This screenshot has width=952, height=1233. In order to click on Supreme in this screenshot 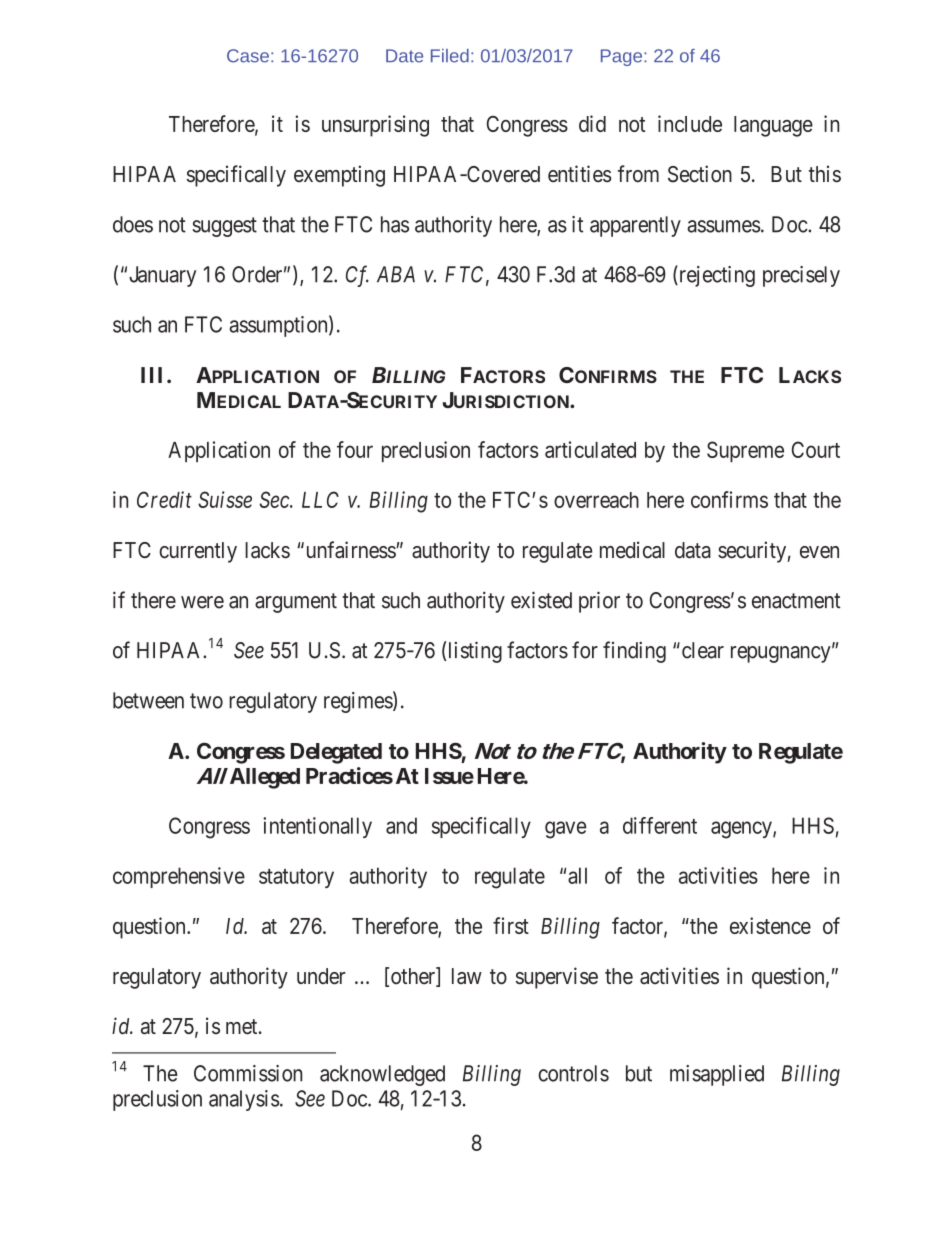, I will do `click(745, 451)`.
